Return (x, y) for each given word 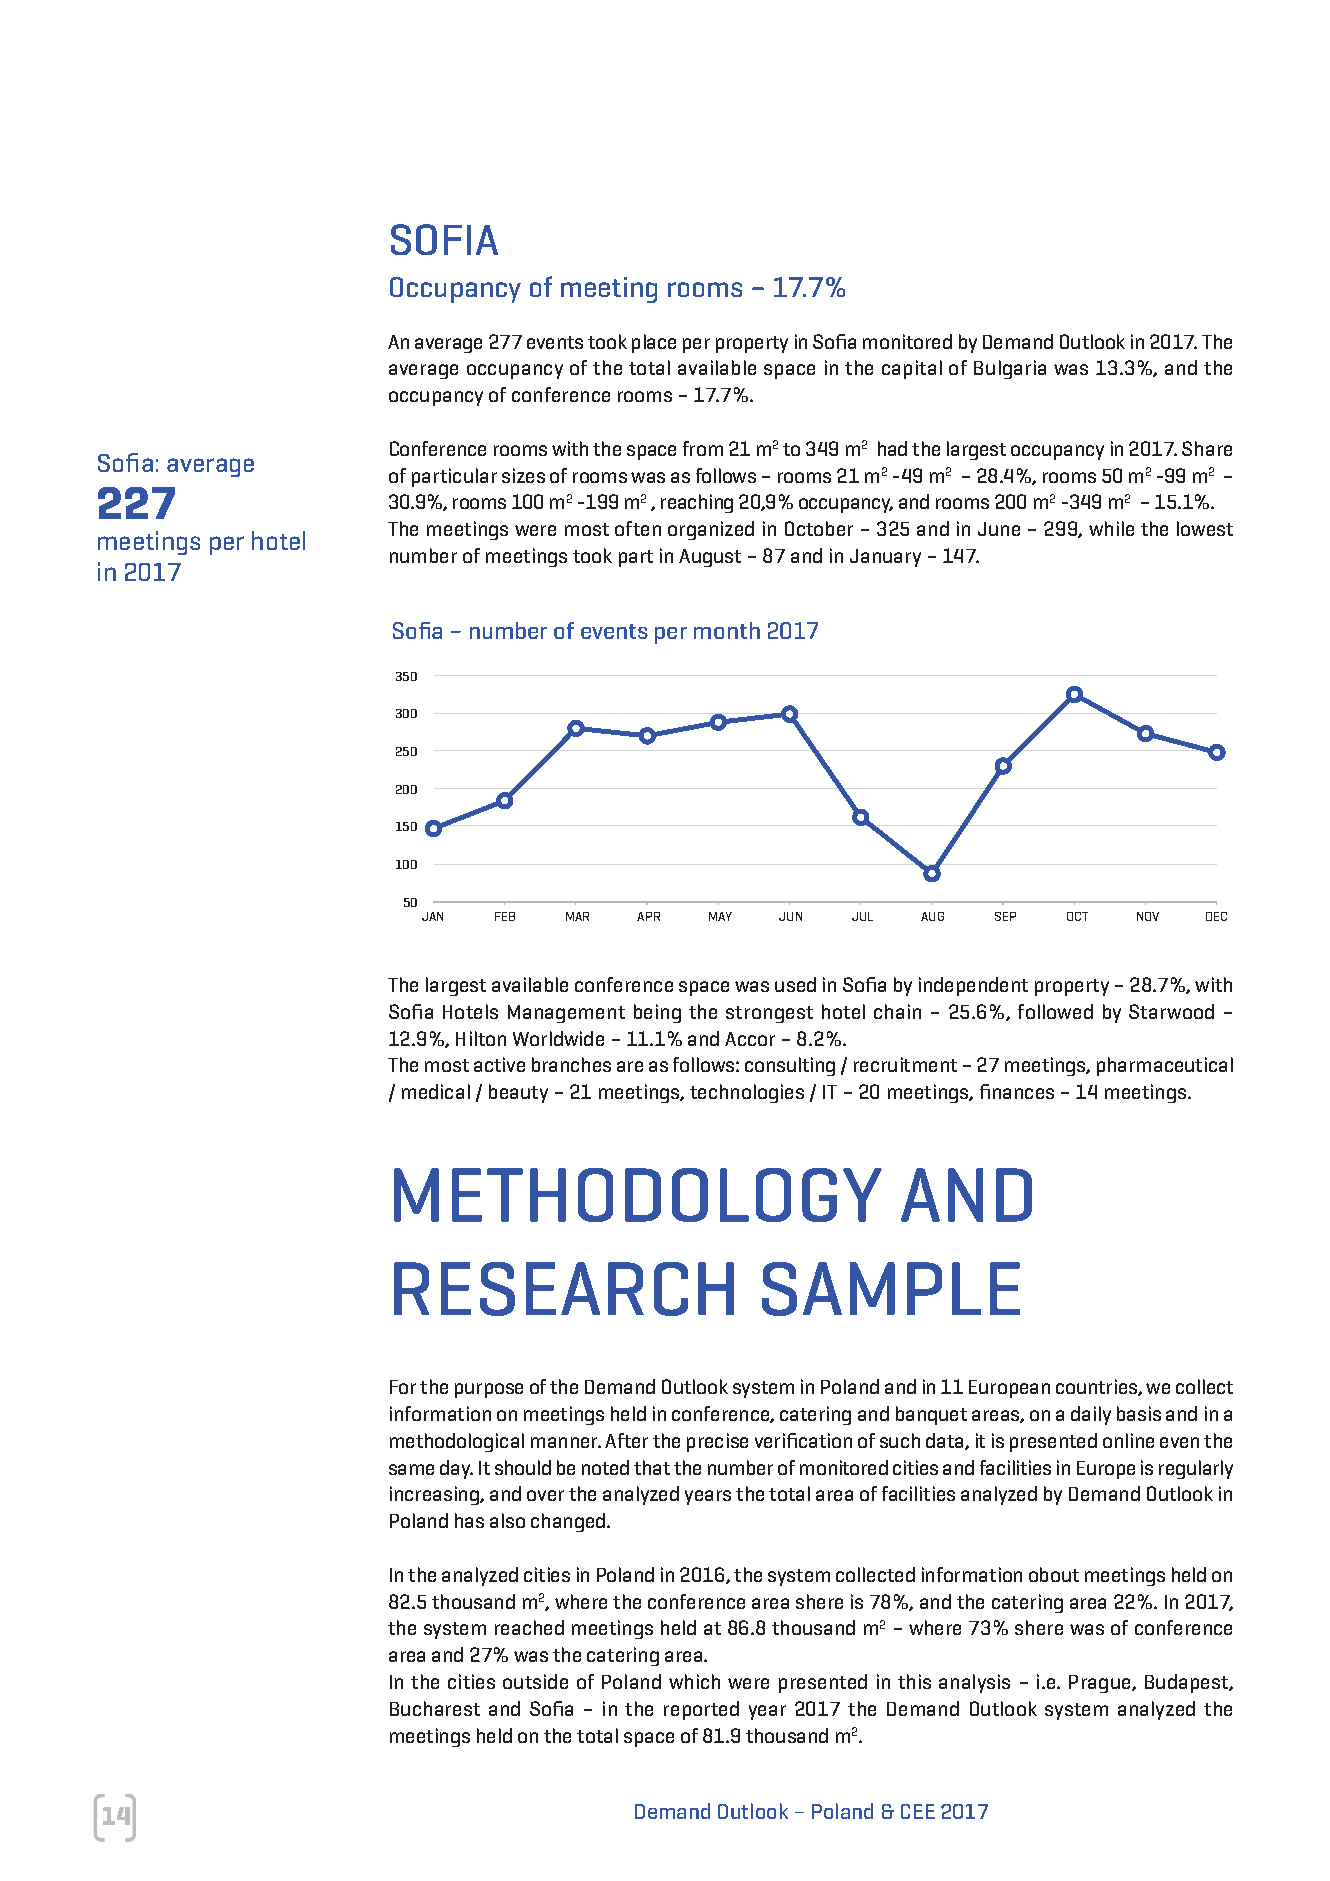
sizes (523, 475)
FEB (505, 916)
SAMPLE (891, 1289)
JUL (862, 916)
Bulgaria (1010, 369)
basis (1139, 1413)
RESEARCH (564, 1289)
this (914, 1681)
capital (912, 369)
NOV (1148, 916)
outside (535, 1681)
